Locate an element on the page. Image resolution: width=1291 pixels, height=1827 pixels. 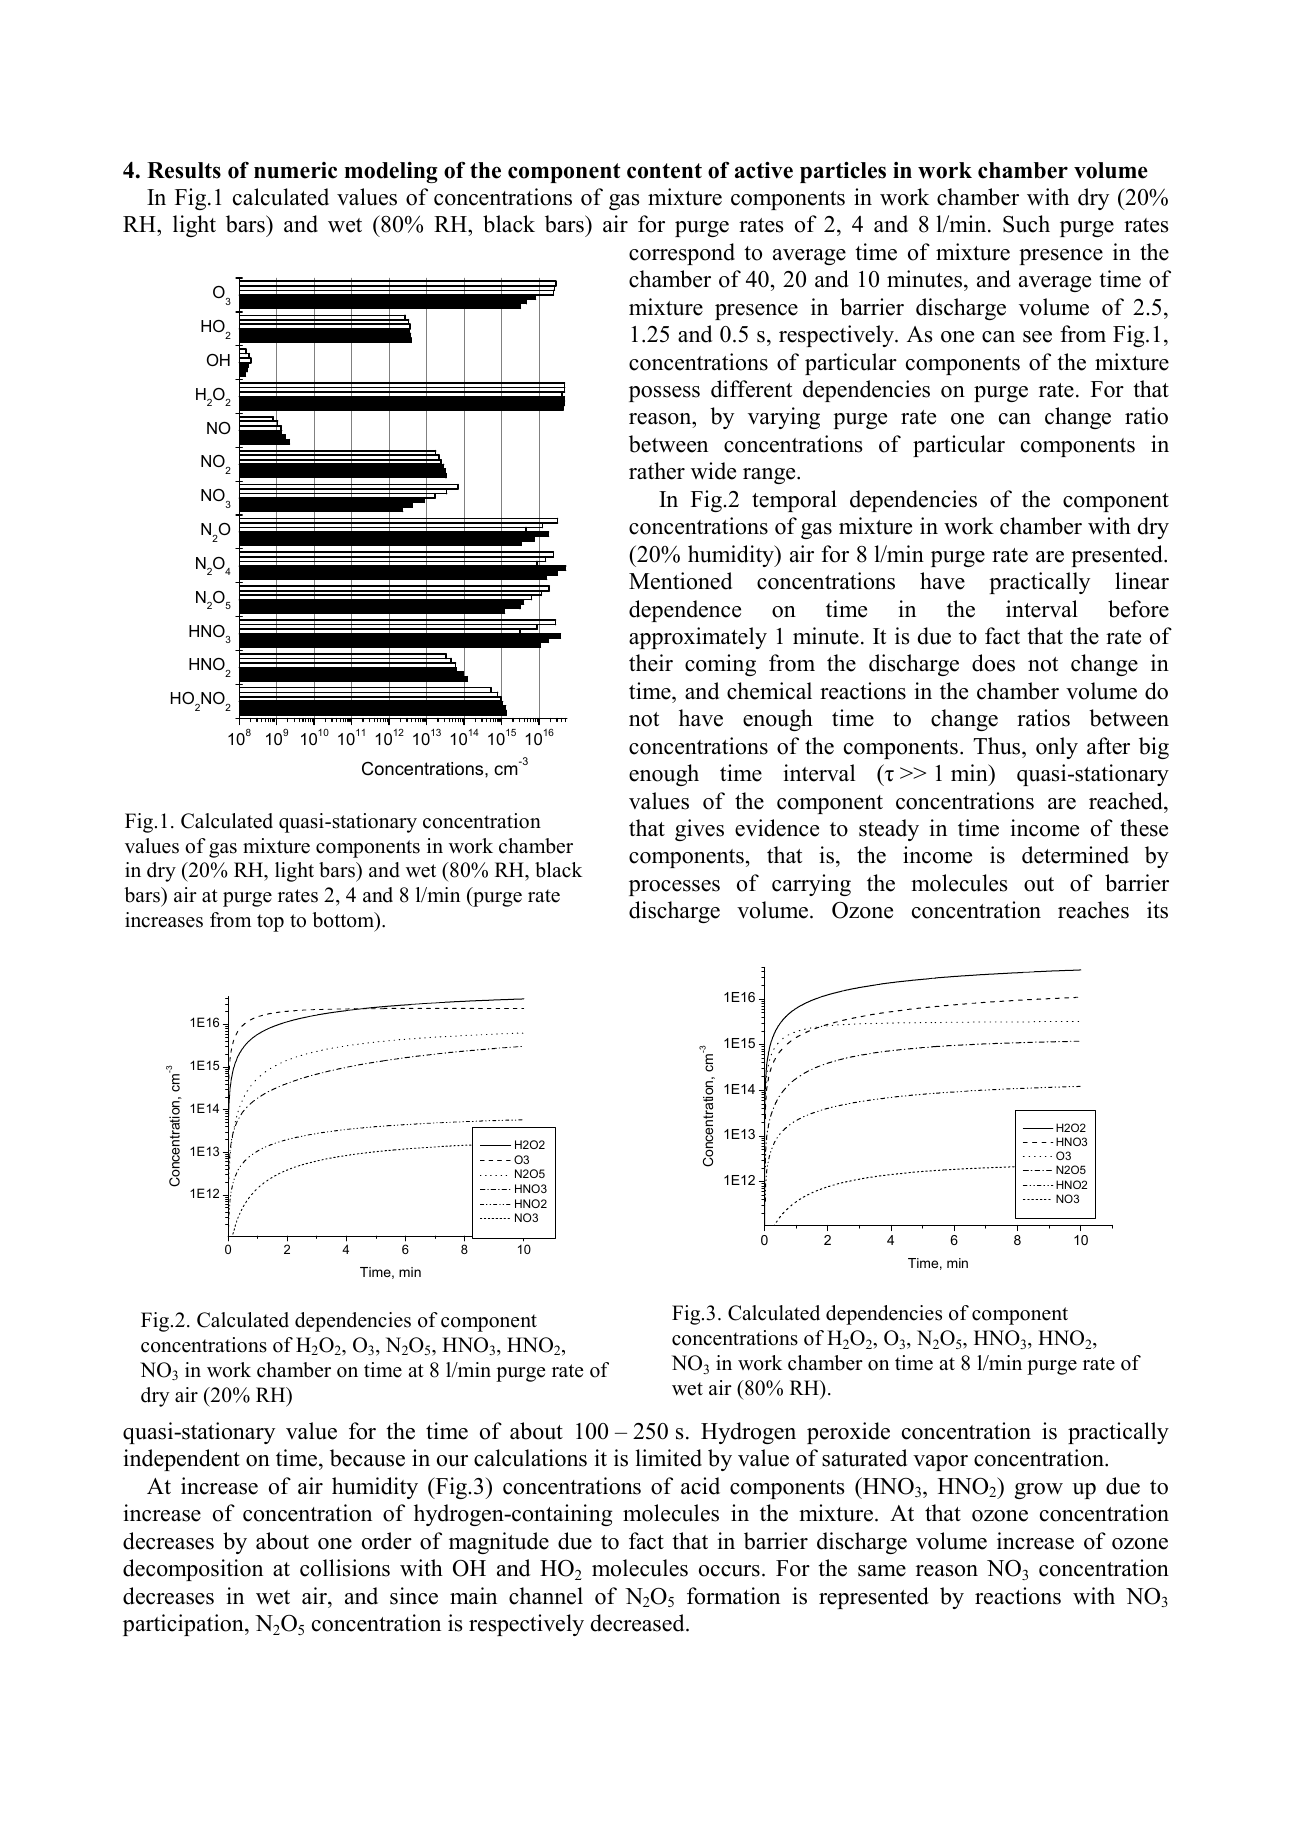
processes is located at coordinates (674, 888).
